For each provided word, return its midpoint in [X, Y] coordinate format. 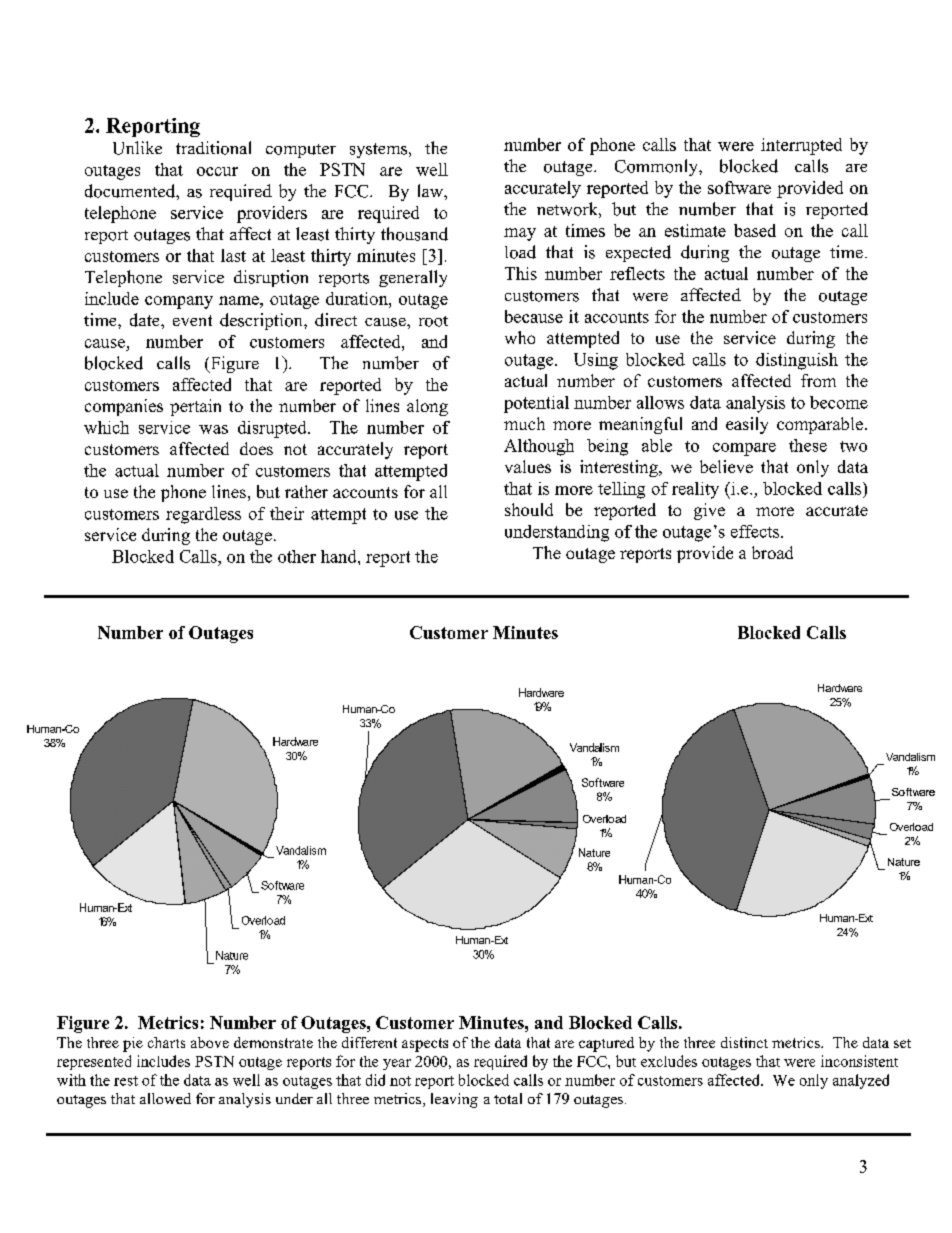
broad [772, 552]
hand [340, 556]
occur [217, 171]
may [520, 234]
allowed [165, 1098]
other [297, 556]
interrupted [801, 146]
